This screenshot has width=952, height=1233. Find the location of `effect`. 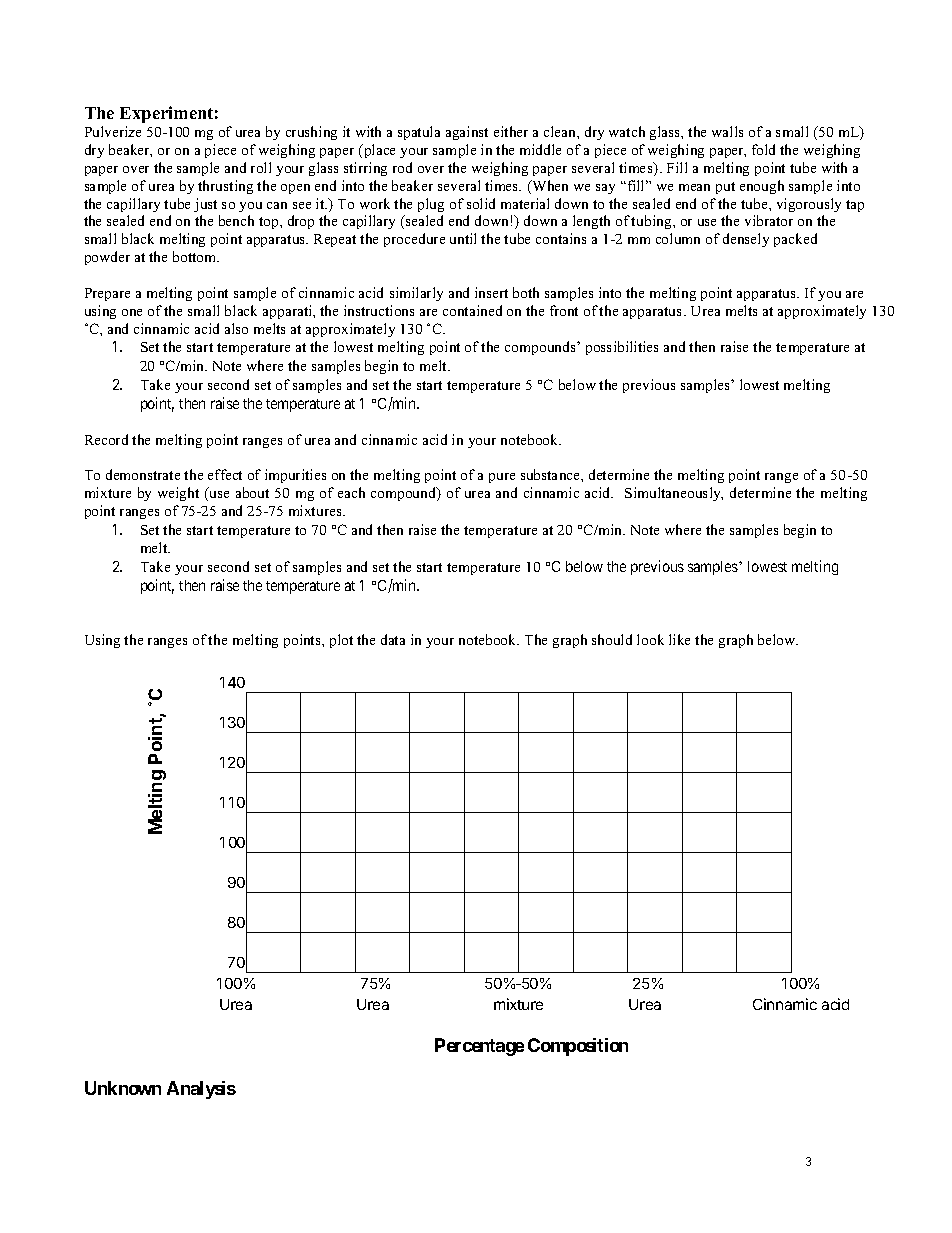

effect is located at coordinates (225, 474).
